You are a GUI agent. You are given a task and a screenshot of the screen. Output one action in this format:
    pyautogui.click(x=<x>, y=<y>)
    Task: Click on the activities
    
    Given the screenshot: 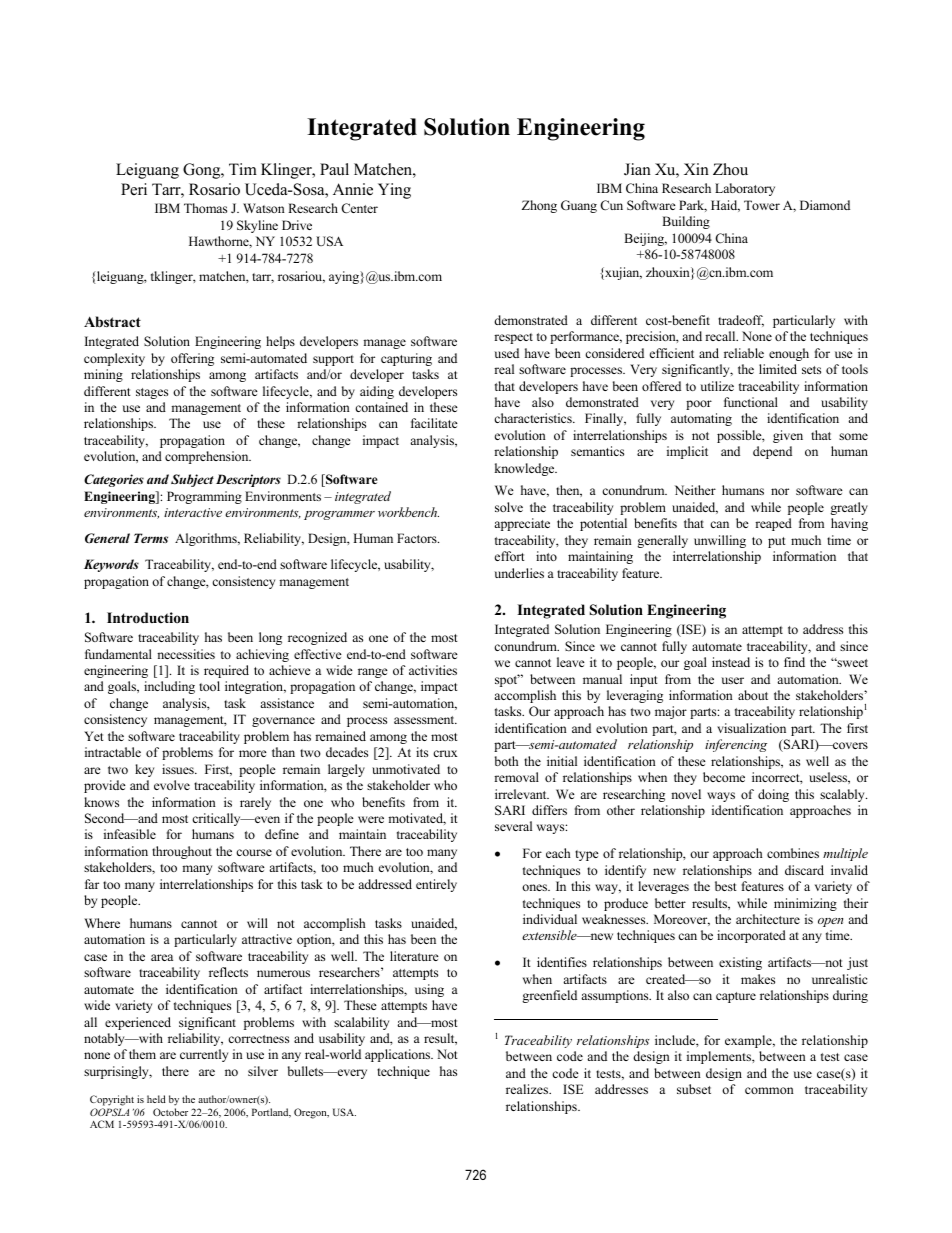 What is the action you would take?
    pyautogui.click(x=433, y=670)
